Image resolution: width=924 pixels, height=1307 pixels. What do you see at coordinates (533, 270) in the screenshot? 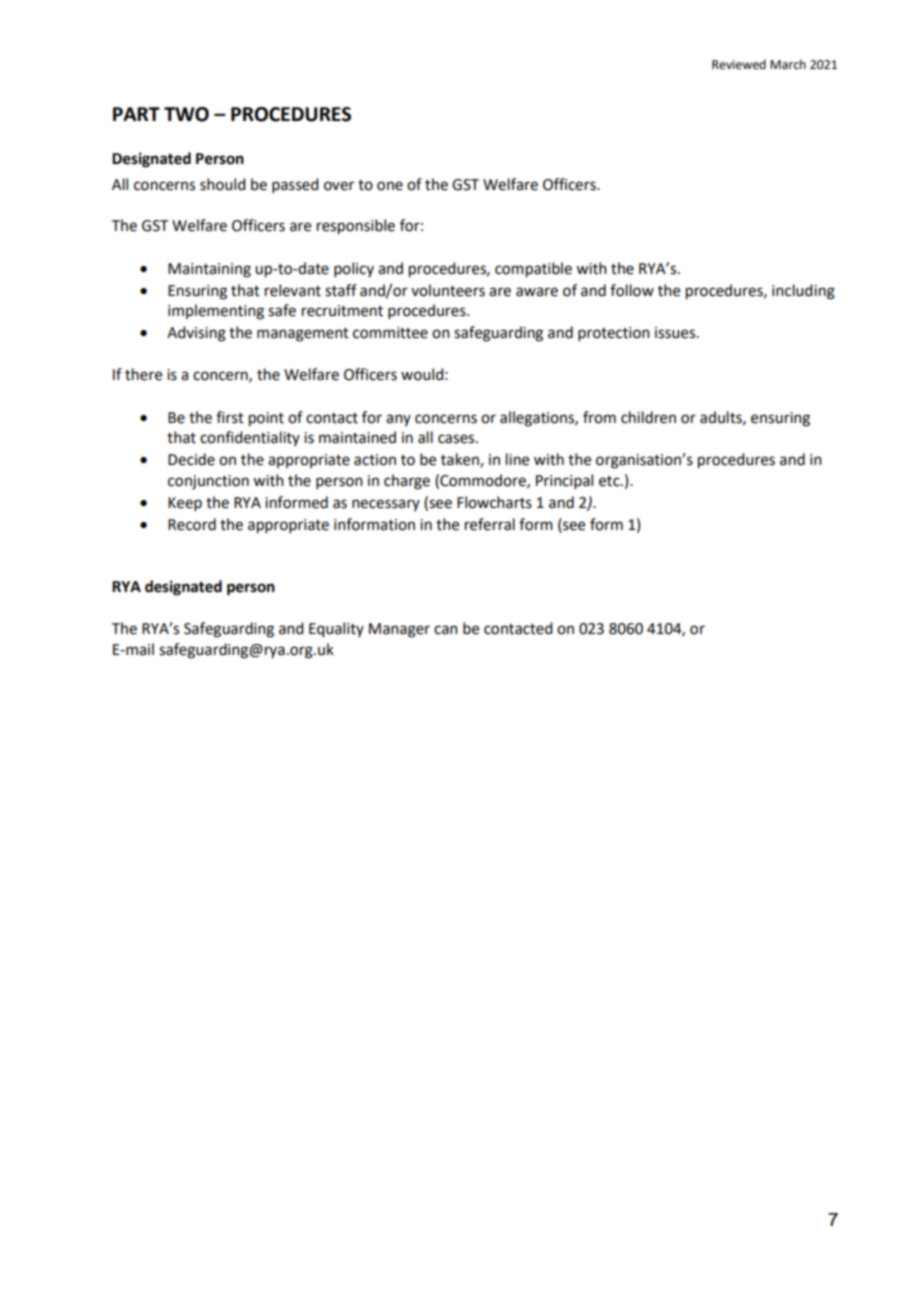
I see `compatible` at bounding box center [533, 270].
